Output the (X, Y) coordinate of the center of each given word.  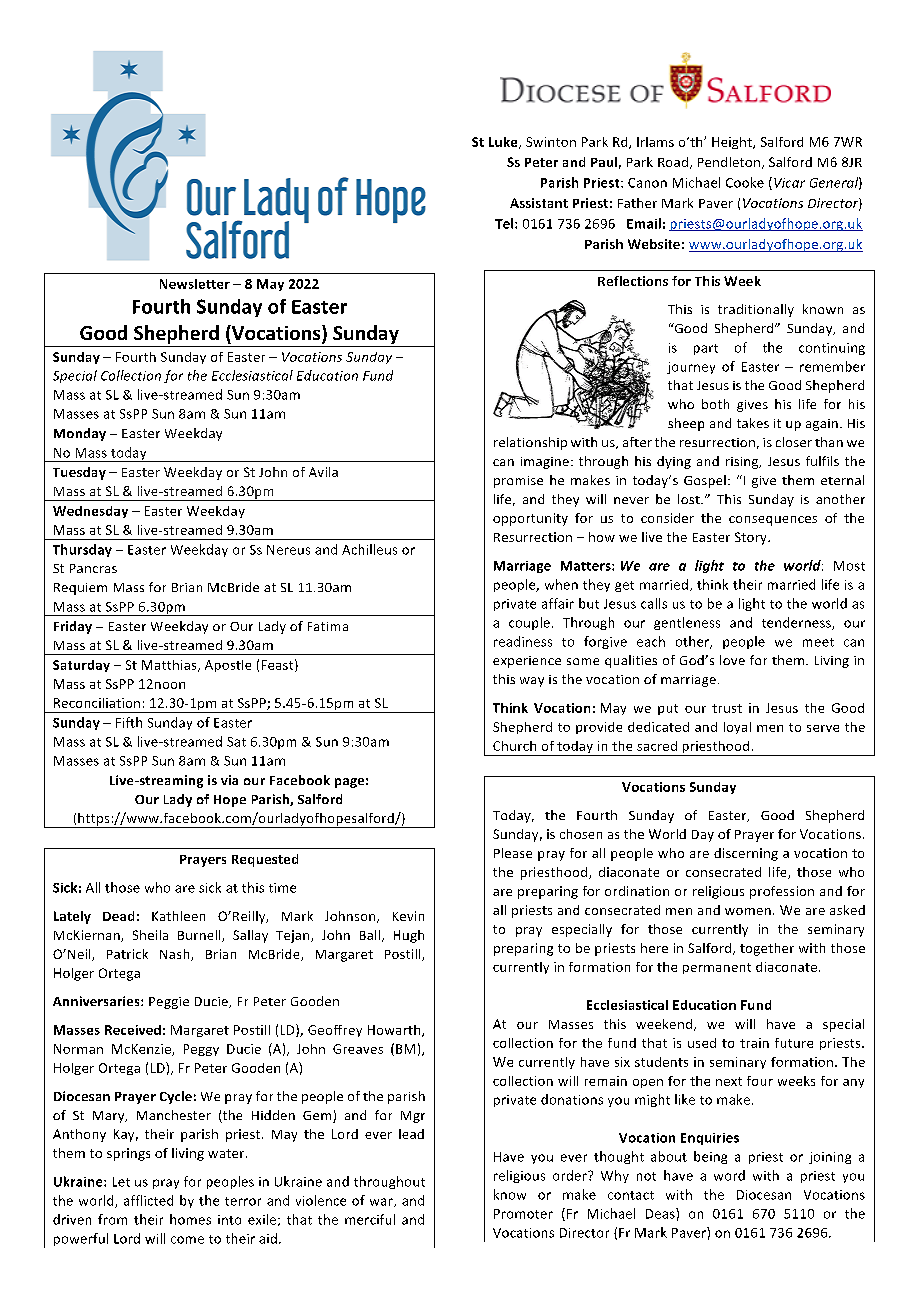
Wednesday (90, 512)
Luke (504, 143)
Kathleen (178, 916)
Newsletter (195, 284)
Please (513, 853)
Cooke (745, 182)
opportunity (530, 519)
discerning (746, 854)
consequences (773, 521)
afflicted (148, 1200)
